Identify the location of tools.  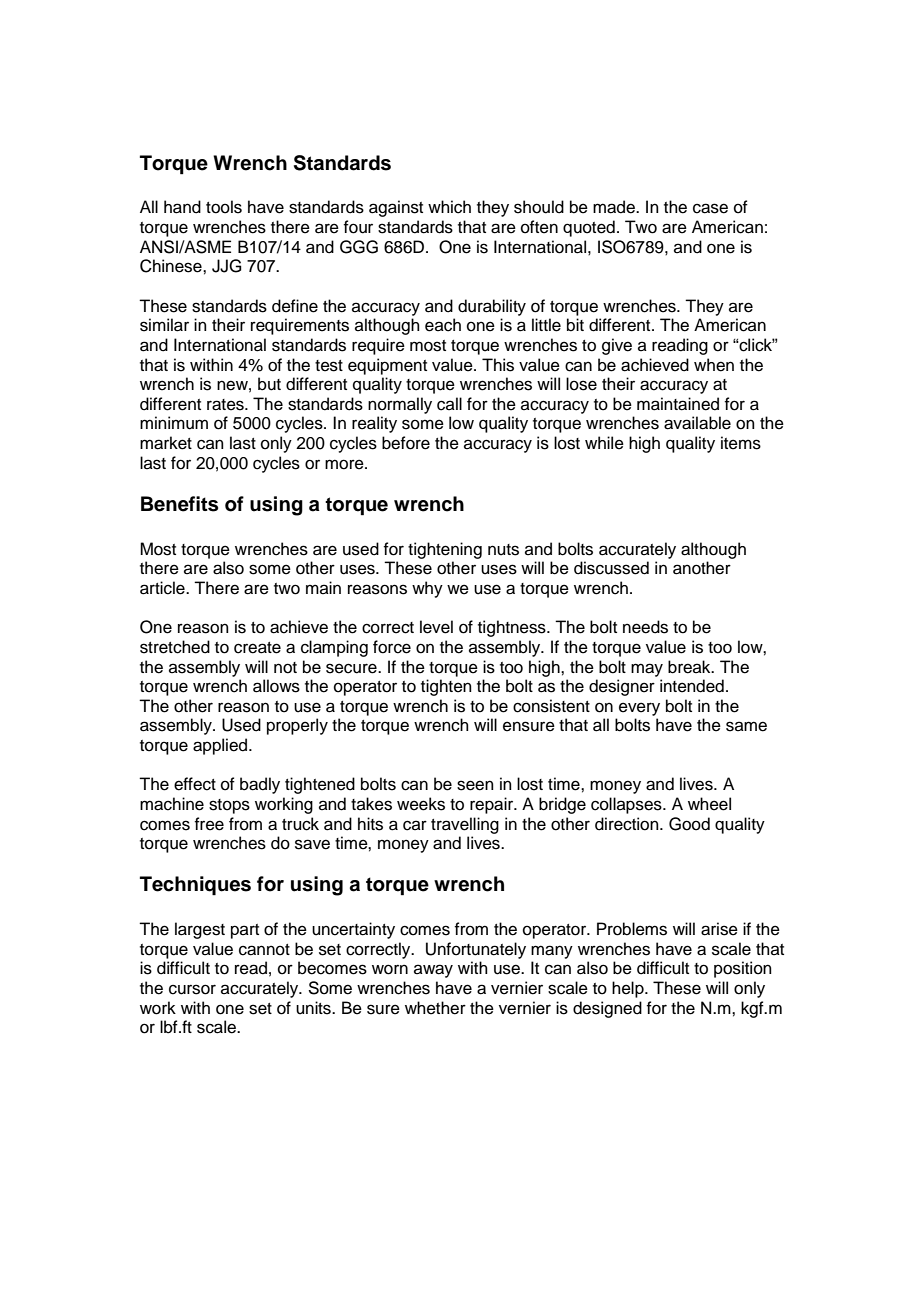
(224, 207).
